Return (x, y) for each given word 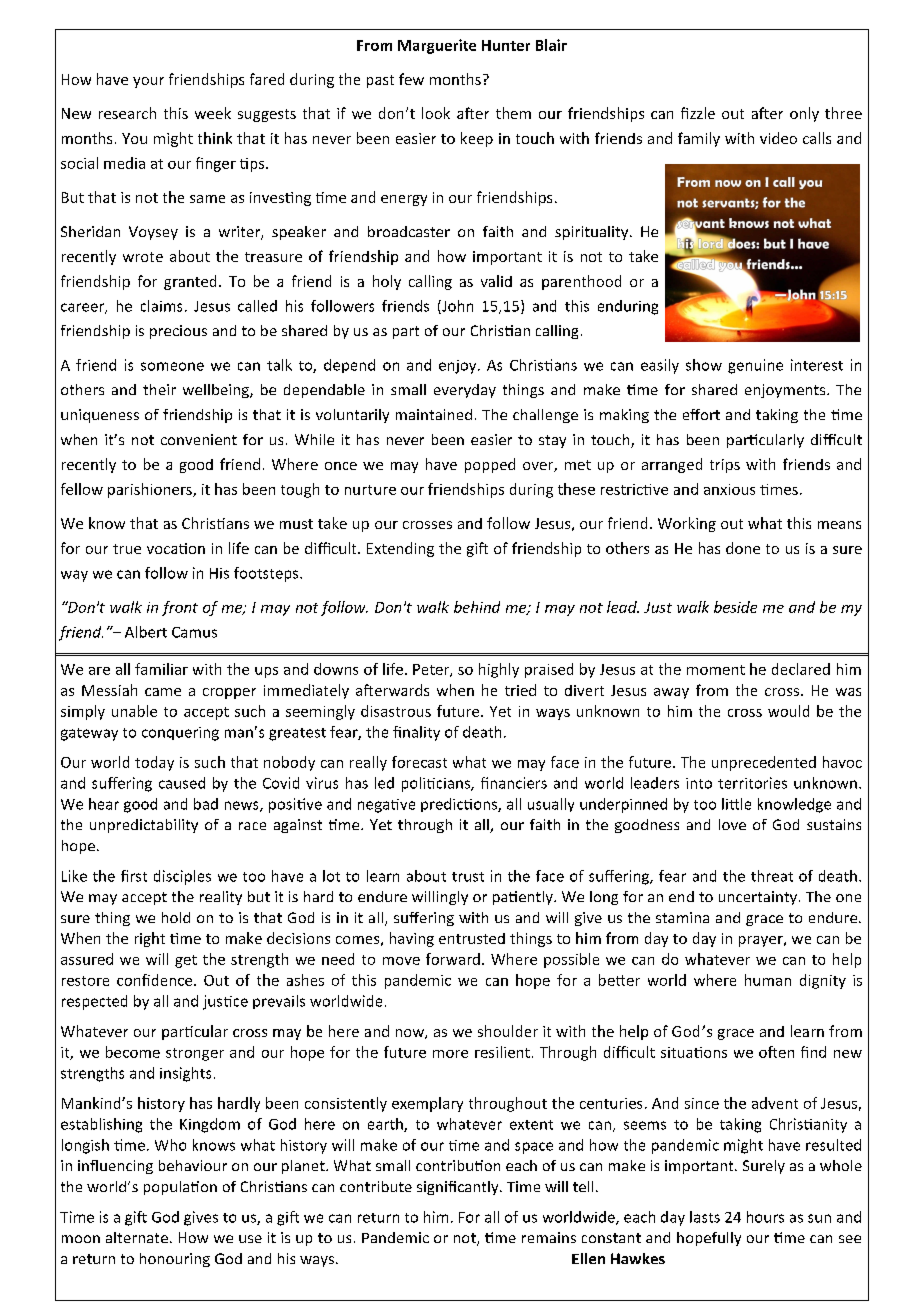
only (804, 114)
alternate (137, 1237)
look (436, 113)
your (148, 82)
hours (765, 1217)
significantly (459, 1188)
